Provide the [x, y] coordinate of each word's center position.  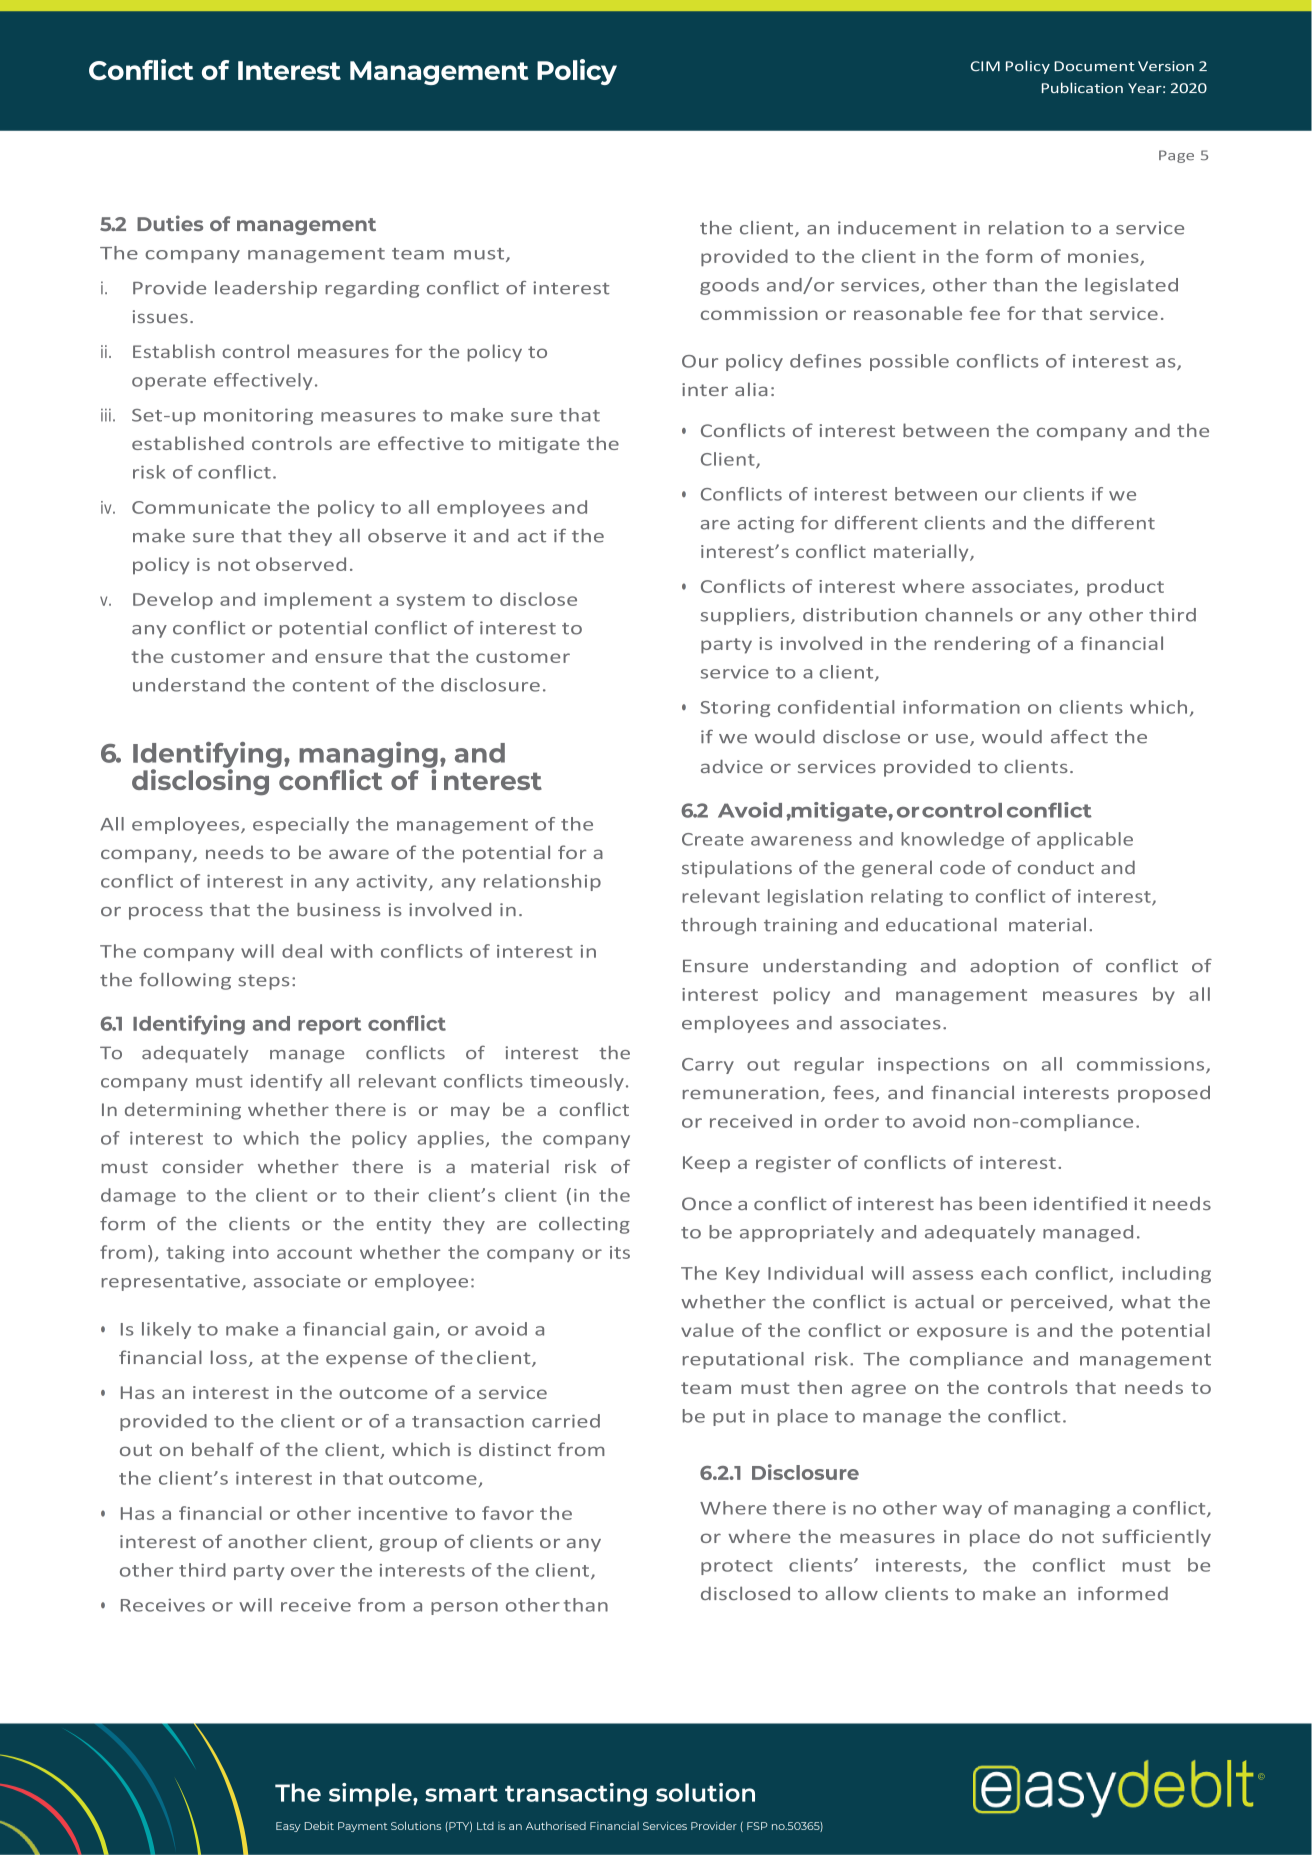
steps [263, 982]
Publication [1082, 87]
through [718, 926]
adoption [1014, 967]
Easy [288, 1827]
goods [729, 286]
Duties [170, 223]
